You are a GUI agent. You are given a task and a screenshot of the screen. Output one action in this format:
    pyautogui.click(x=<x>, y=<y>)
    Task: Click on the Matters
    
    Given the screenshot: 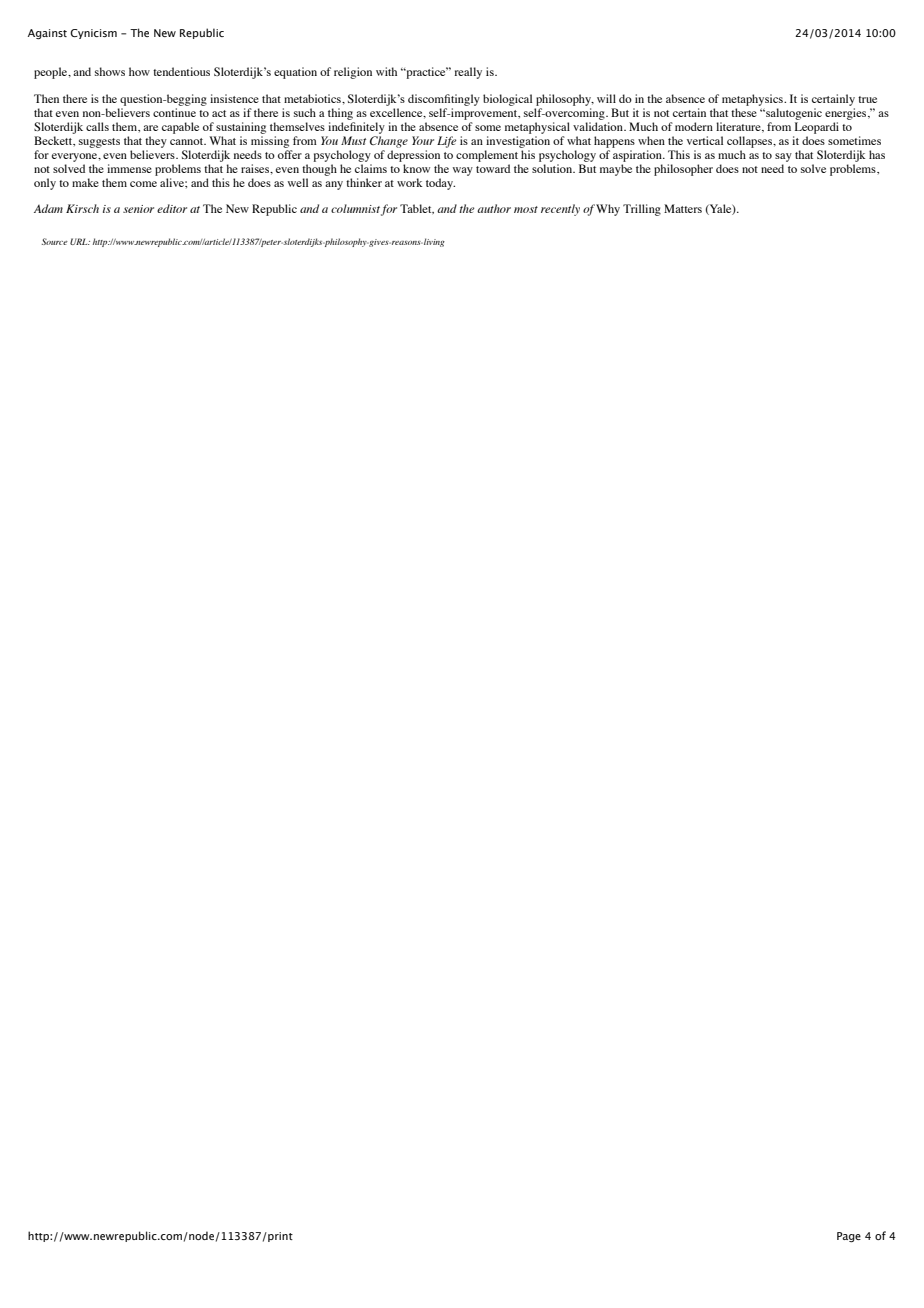 What is the action you would take?
    pyautogui.click(x=683, y=208)
